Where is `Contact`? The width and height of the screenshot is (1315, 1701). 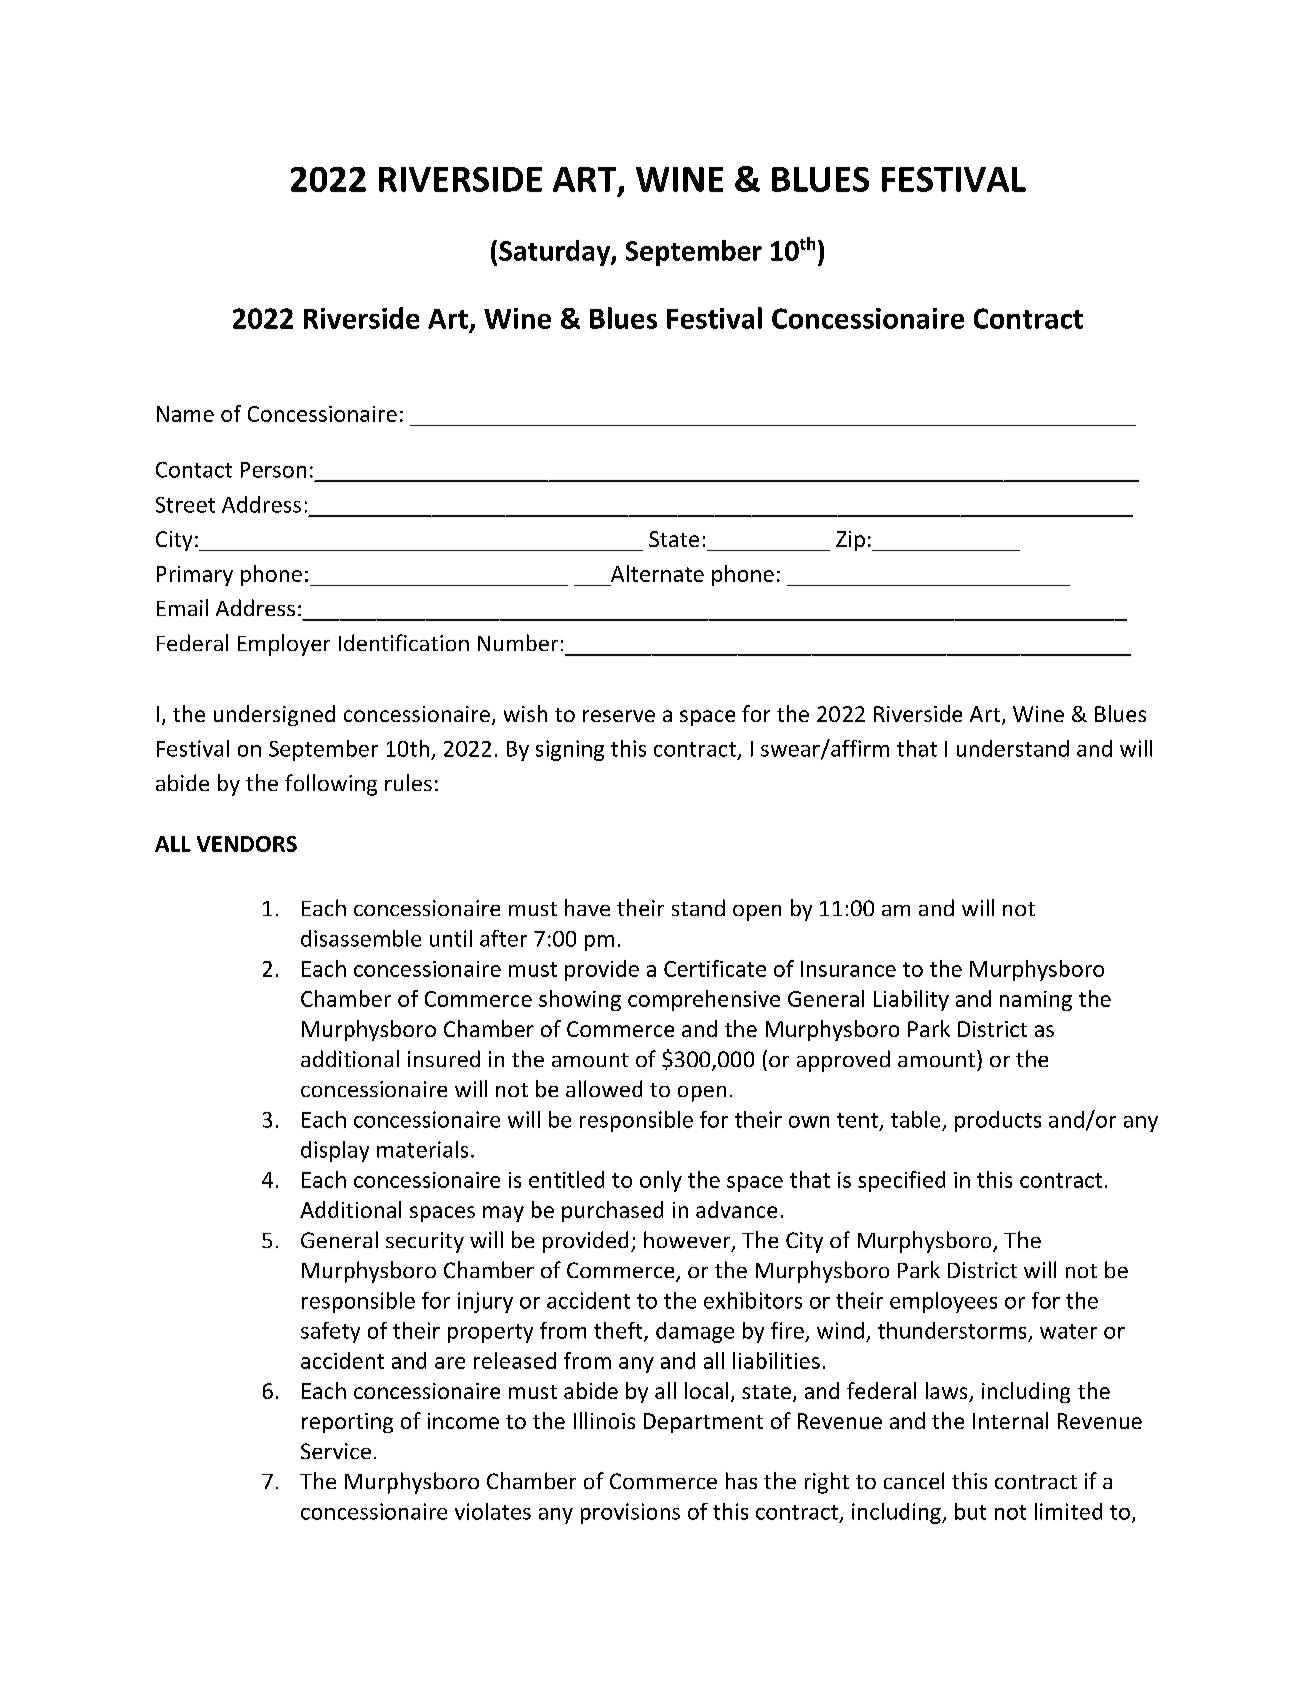 Contact is located at coordinates (194, 470).
